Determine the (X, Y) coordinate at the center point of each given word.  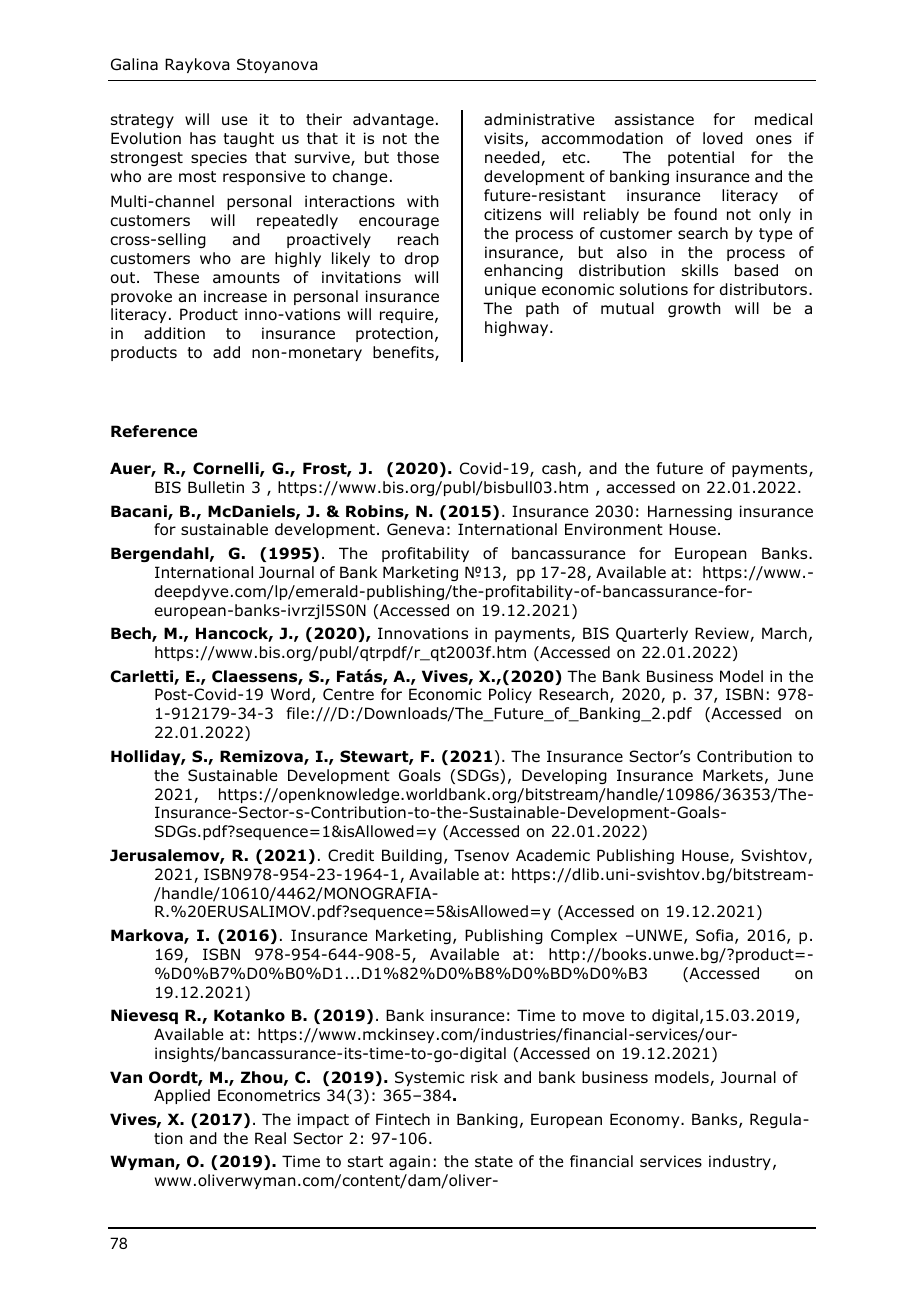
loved (723, 138)
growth (694, 309)
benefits (404, 353)
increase (235, 296)
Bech (132, 634)
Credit (351, 855)
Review (723, 634)
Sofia (714, 935)
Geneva (415, 529)
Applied (182, 1096)
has (203, 138)
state (494, 1161)
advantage (393, 120)
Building (412, 856)
